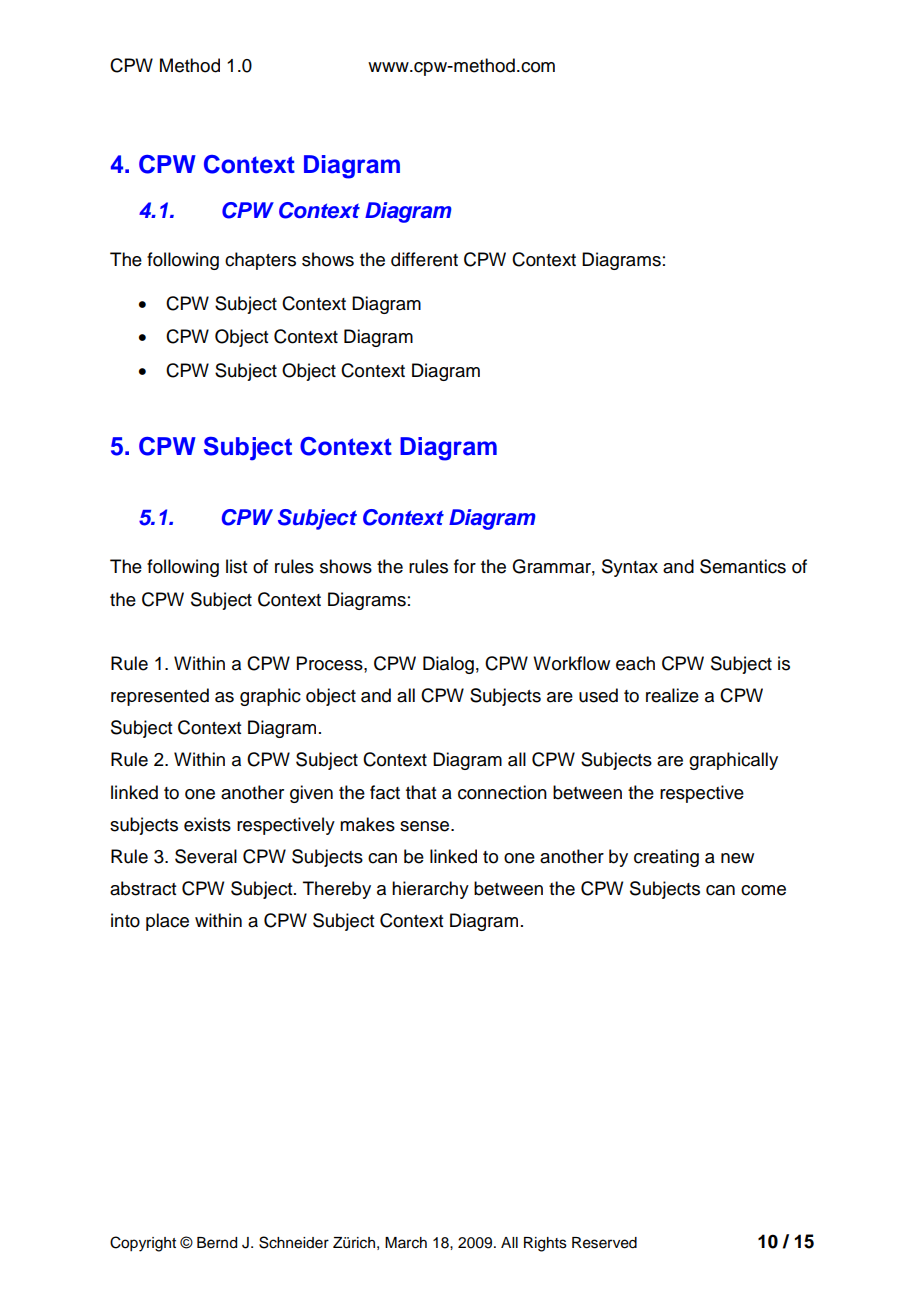  I want to click on chapters, so click(260, 261).
